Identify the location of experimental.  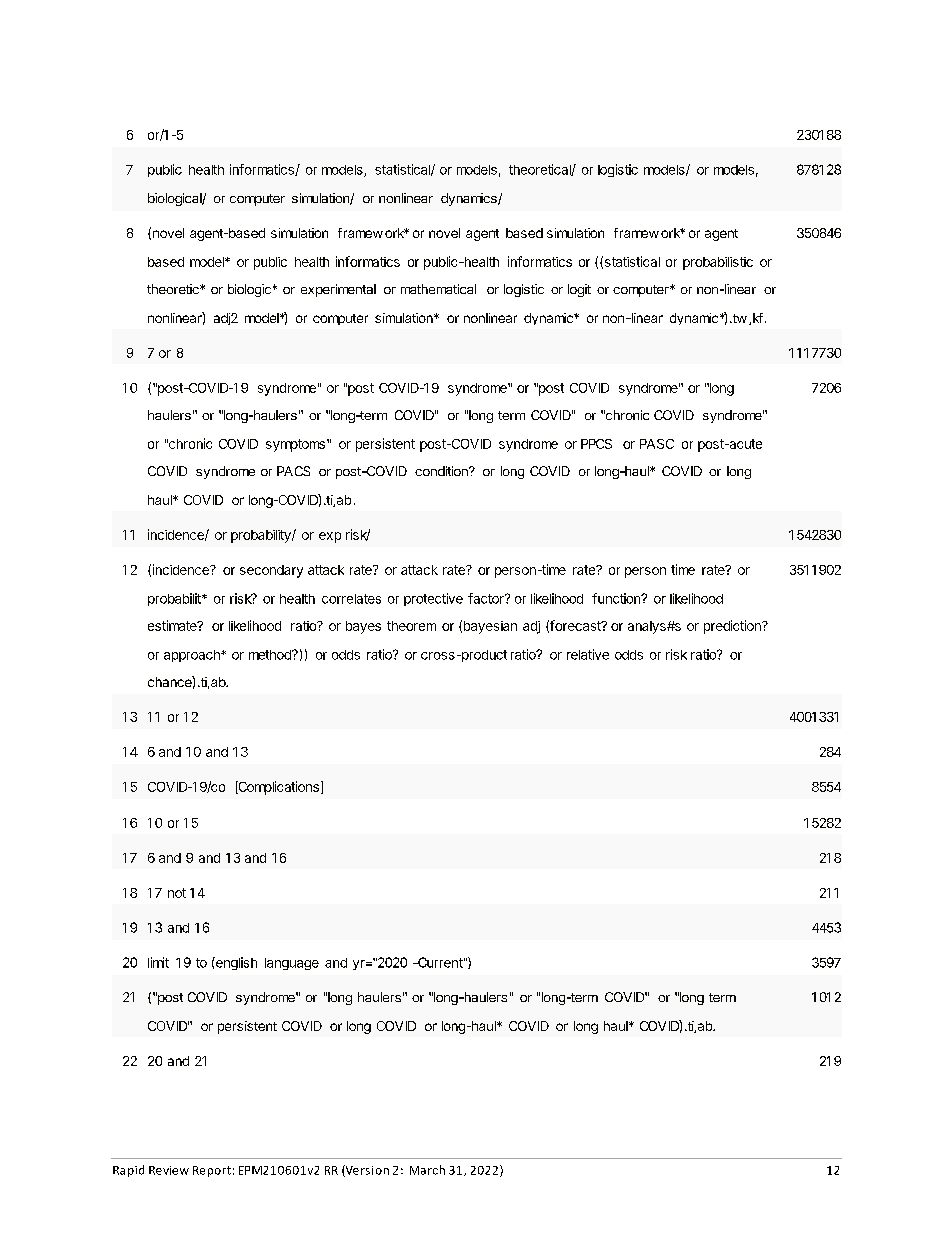
(338, 290).
